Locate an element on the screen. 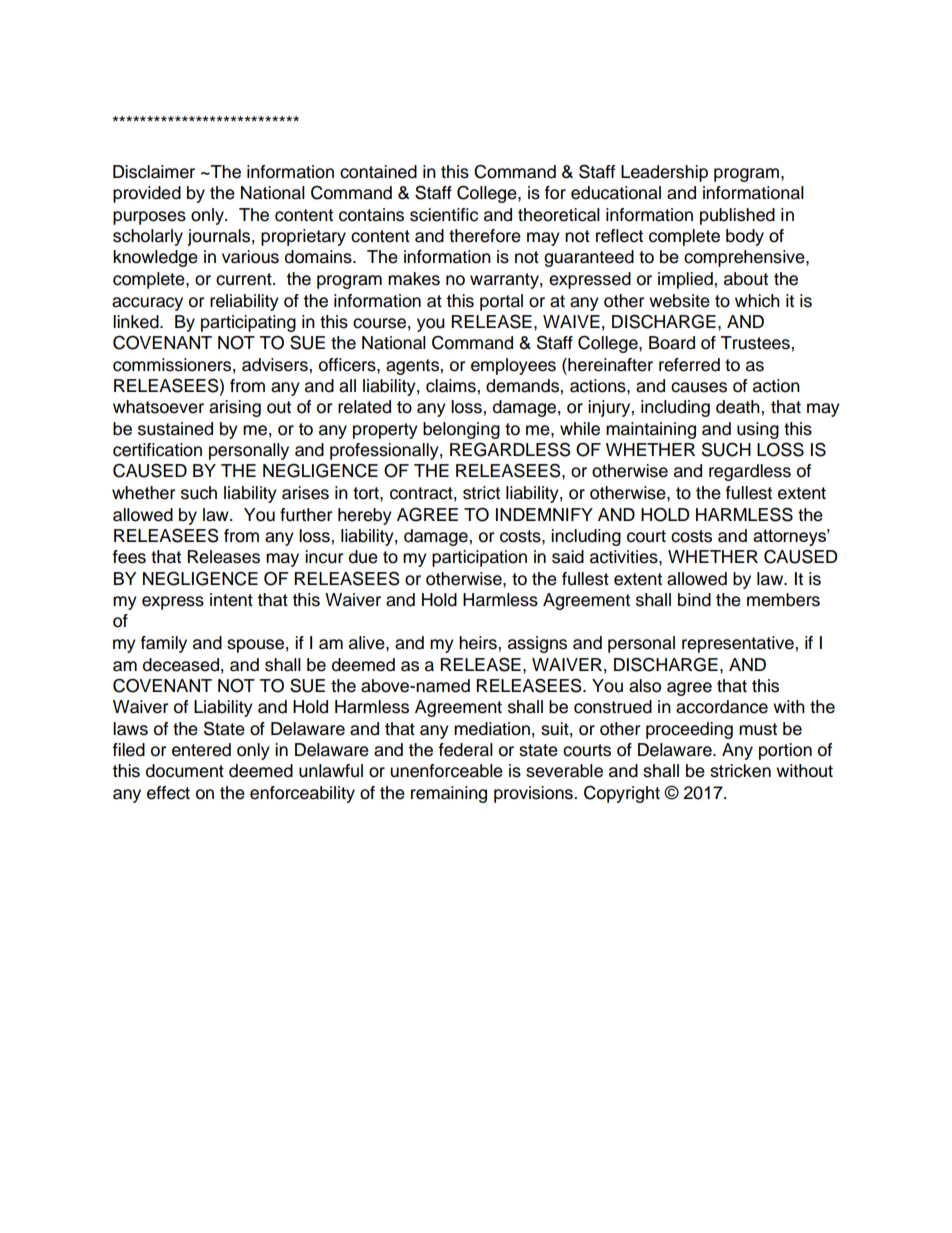 The image size is (952, 1233). provided is located at coordinates (147, 194).
